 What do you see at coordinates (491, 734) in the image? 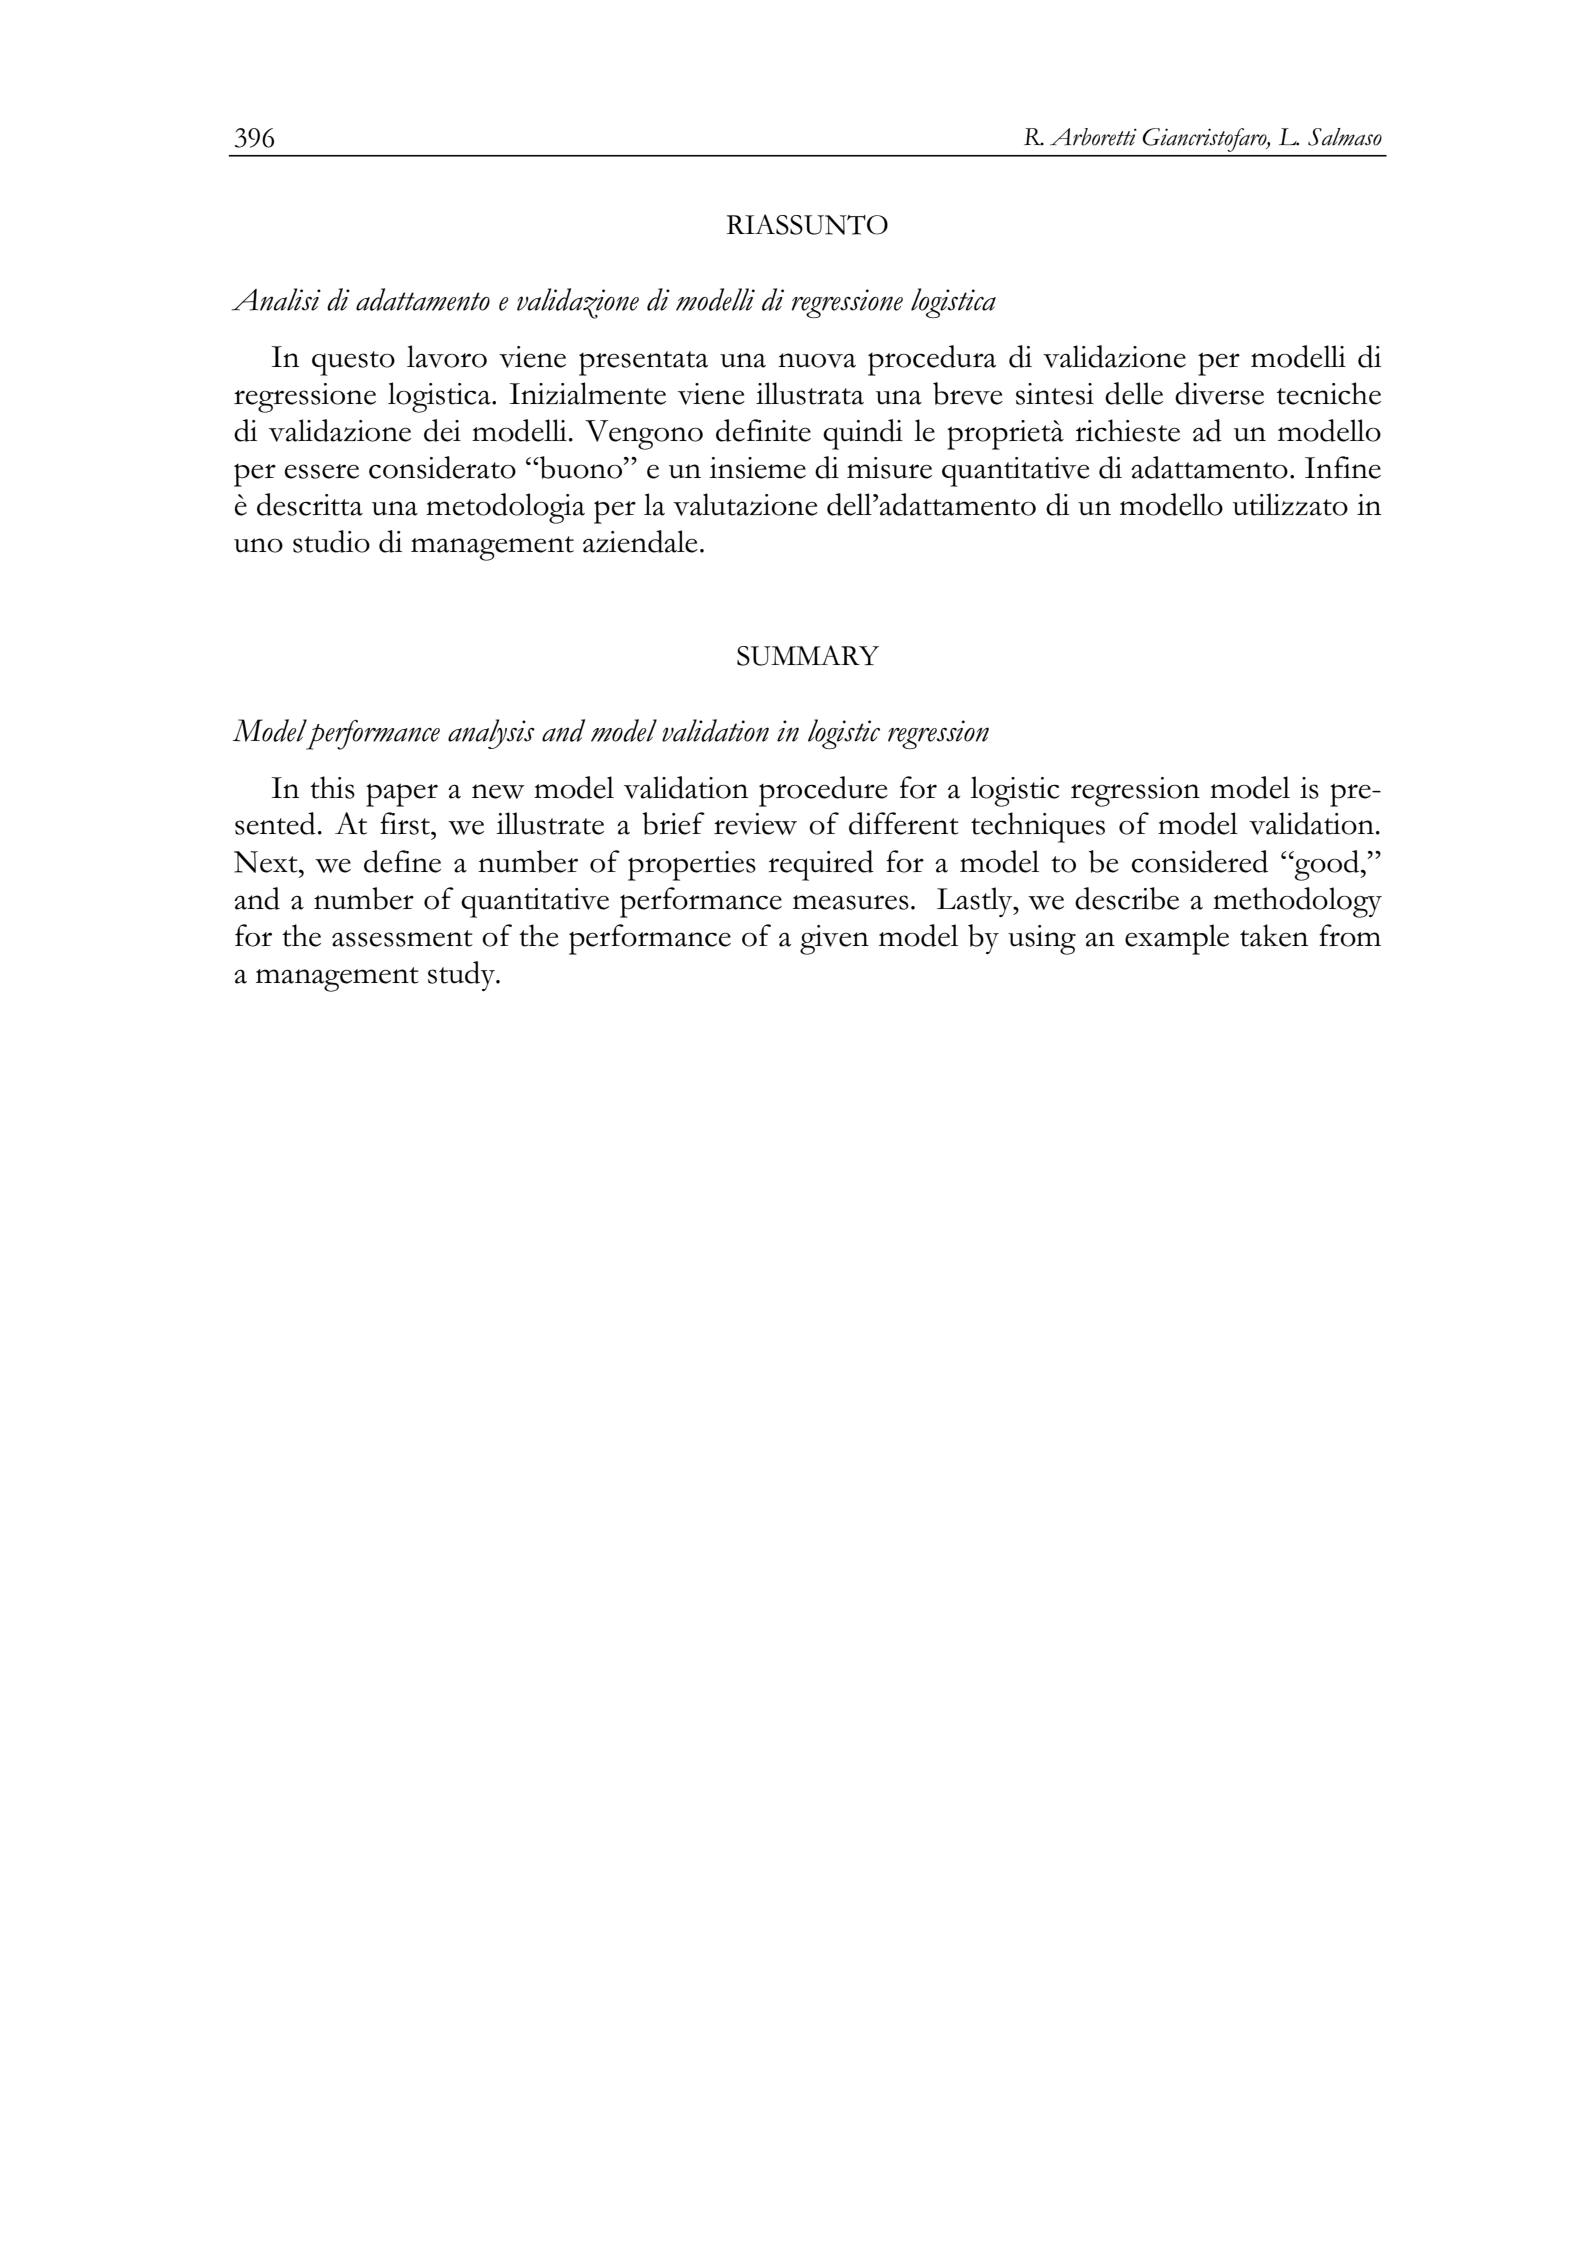
I see `analysis` at bounding box center [491, 734].
